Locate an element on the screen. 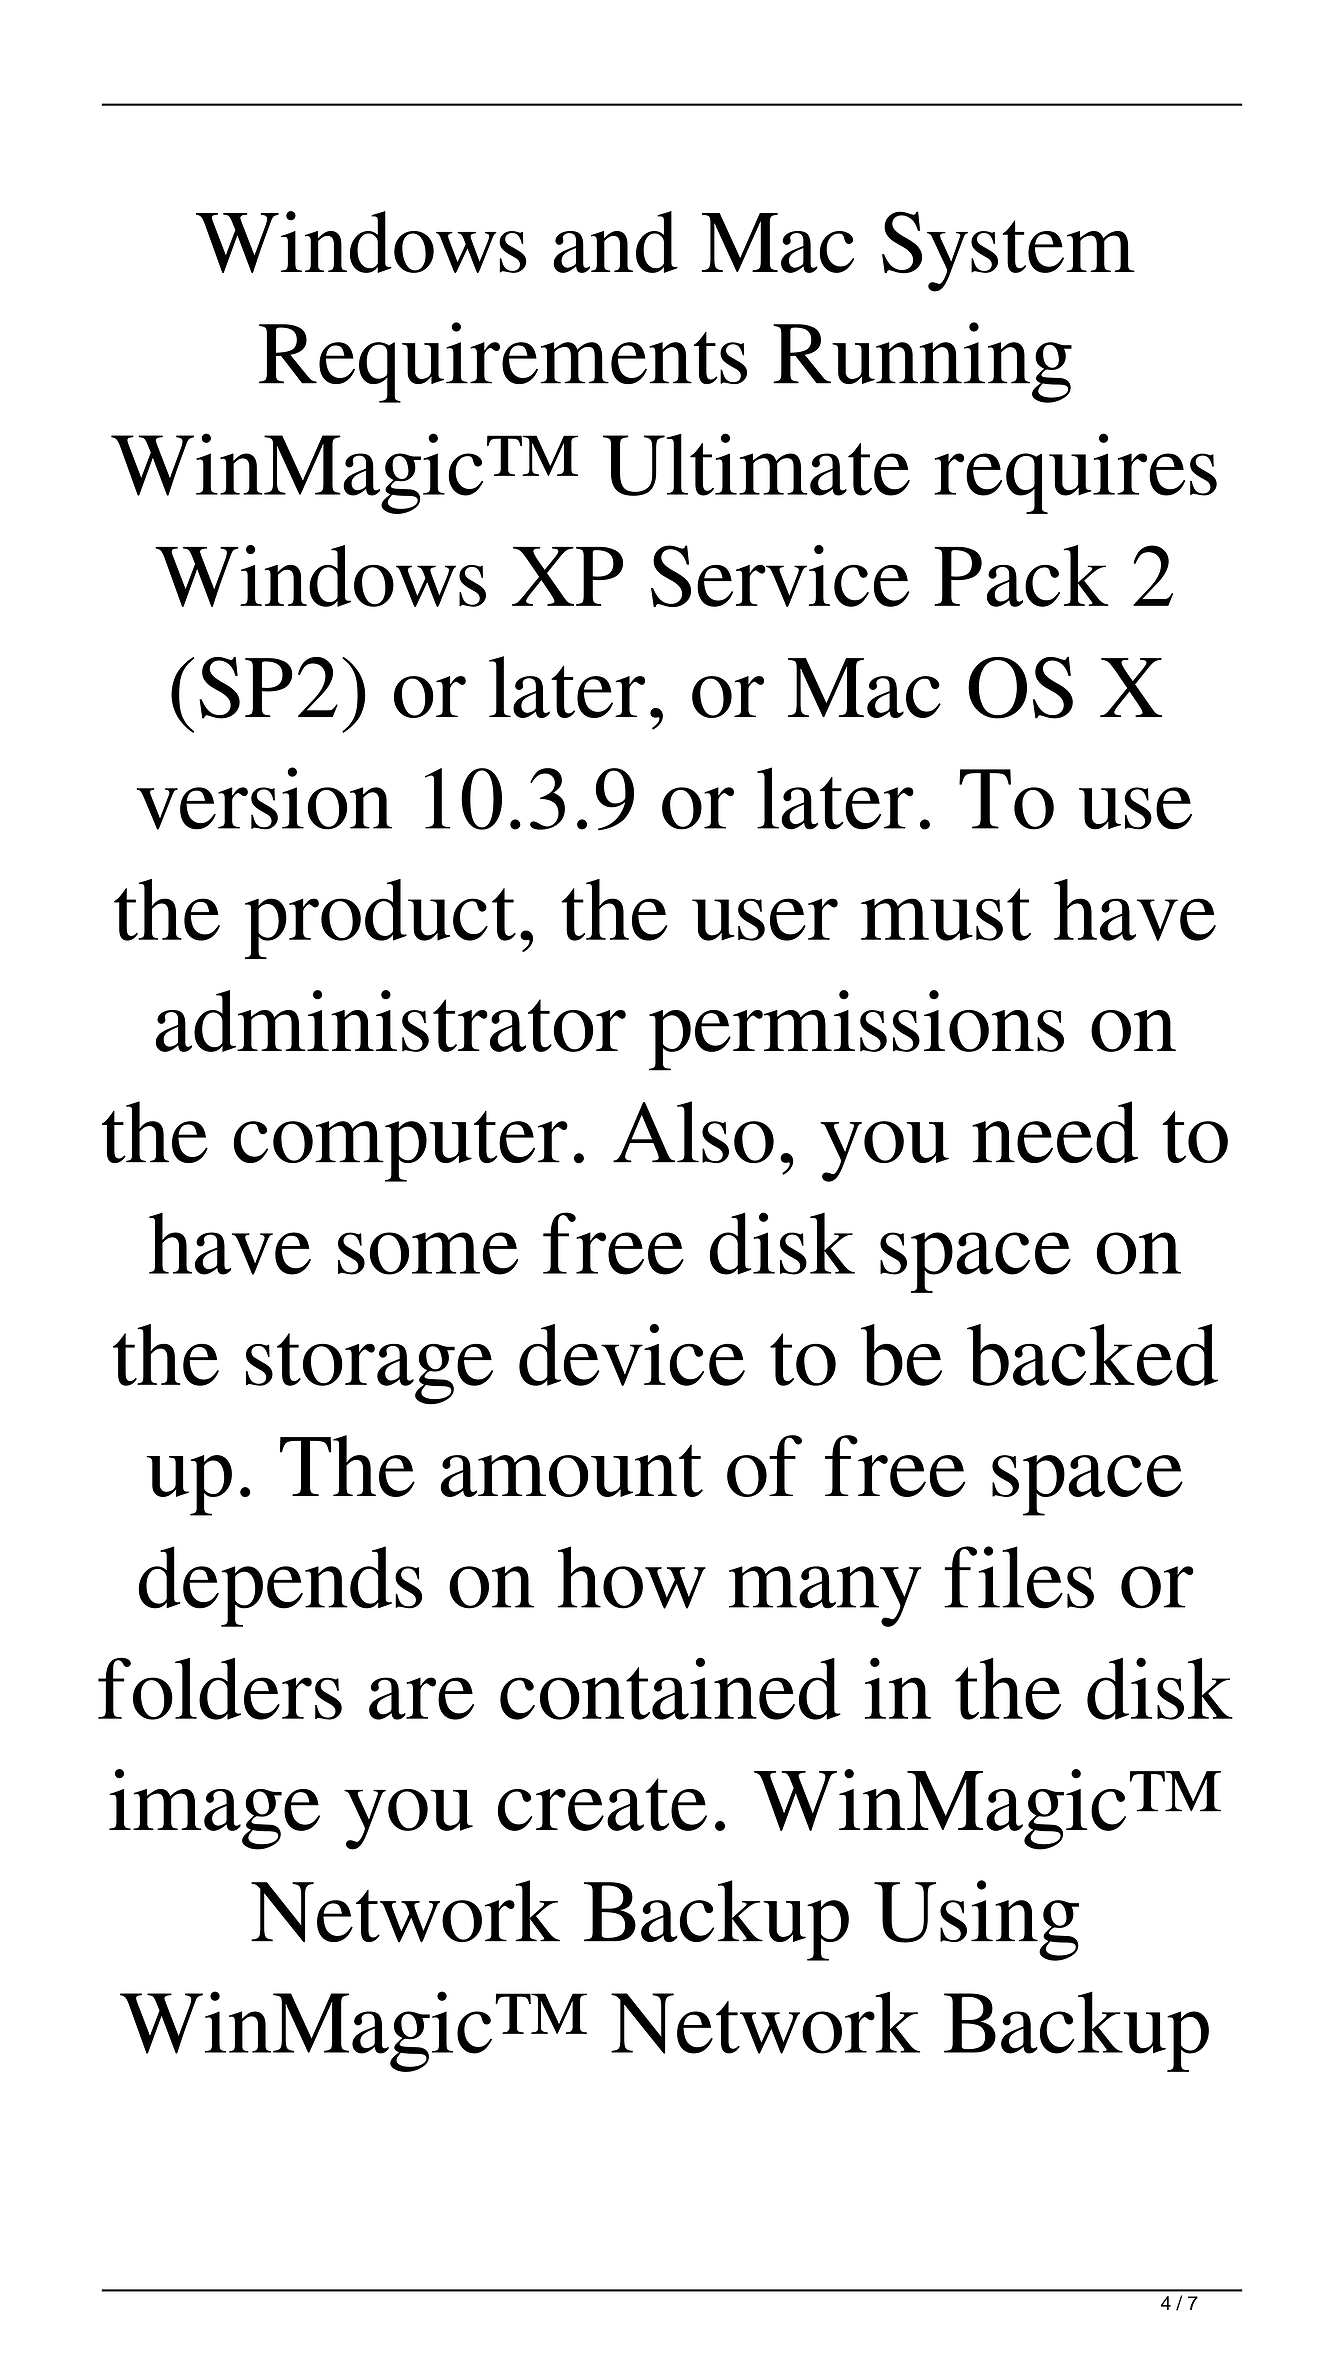  and is located at coordinates (615, 242).
